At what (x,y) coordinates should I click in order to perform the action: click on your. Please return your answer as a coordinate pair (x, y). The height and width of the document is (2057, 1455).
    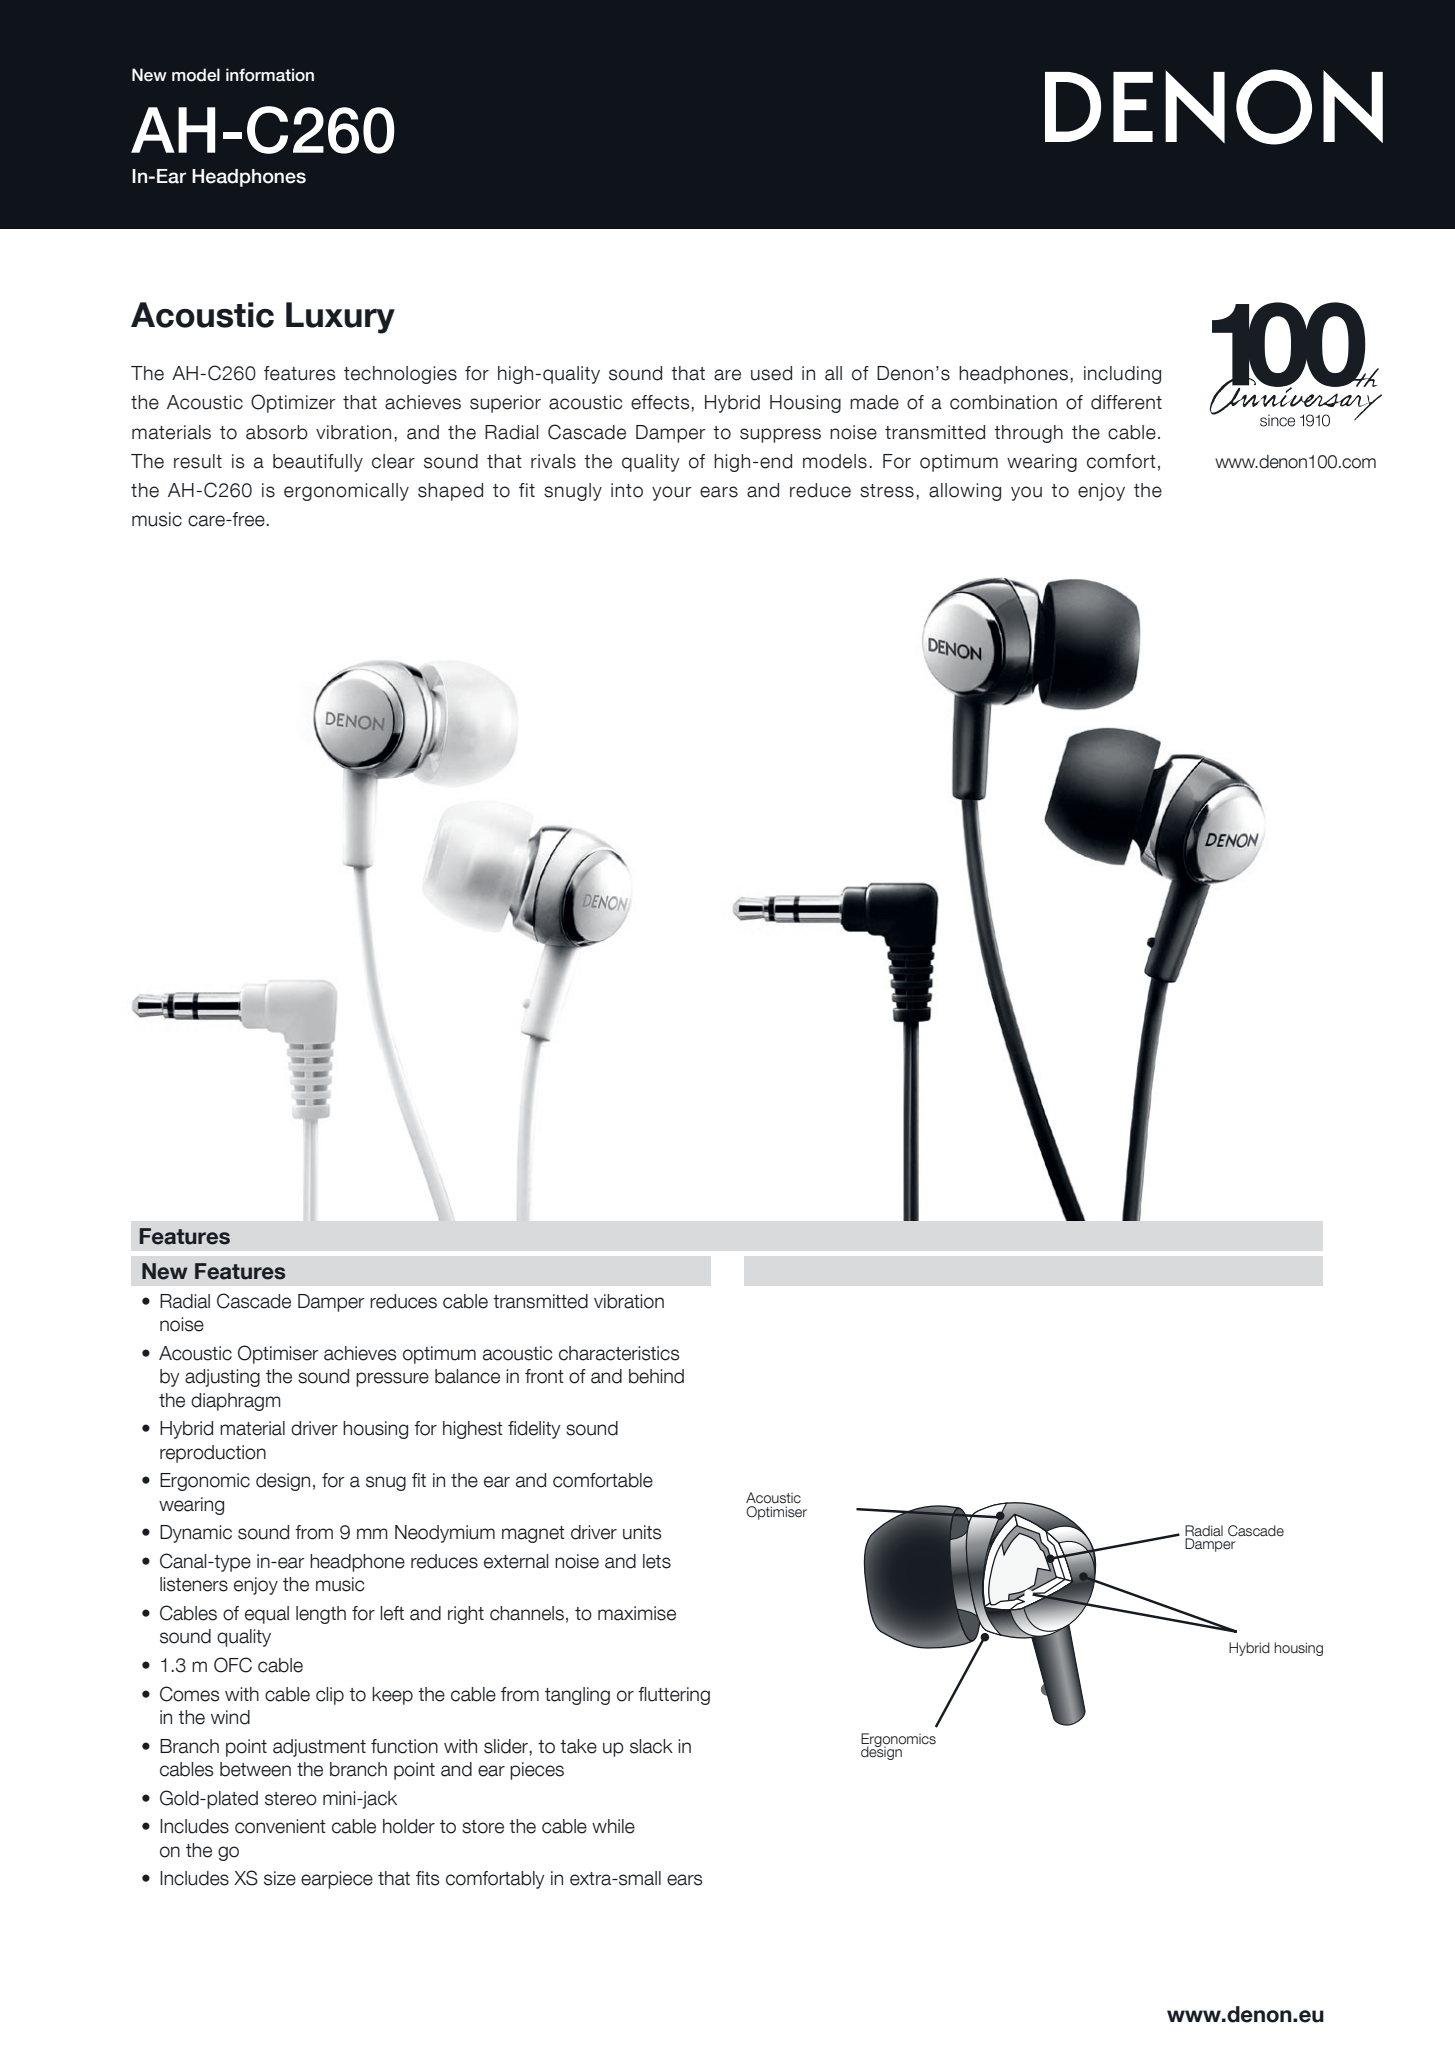
    Looking at the image, I should click on (672, 493).
